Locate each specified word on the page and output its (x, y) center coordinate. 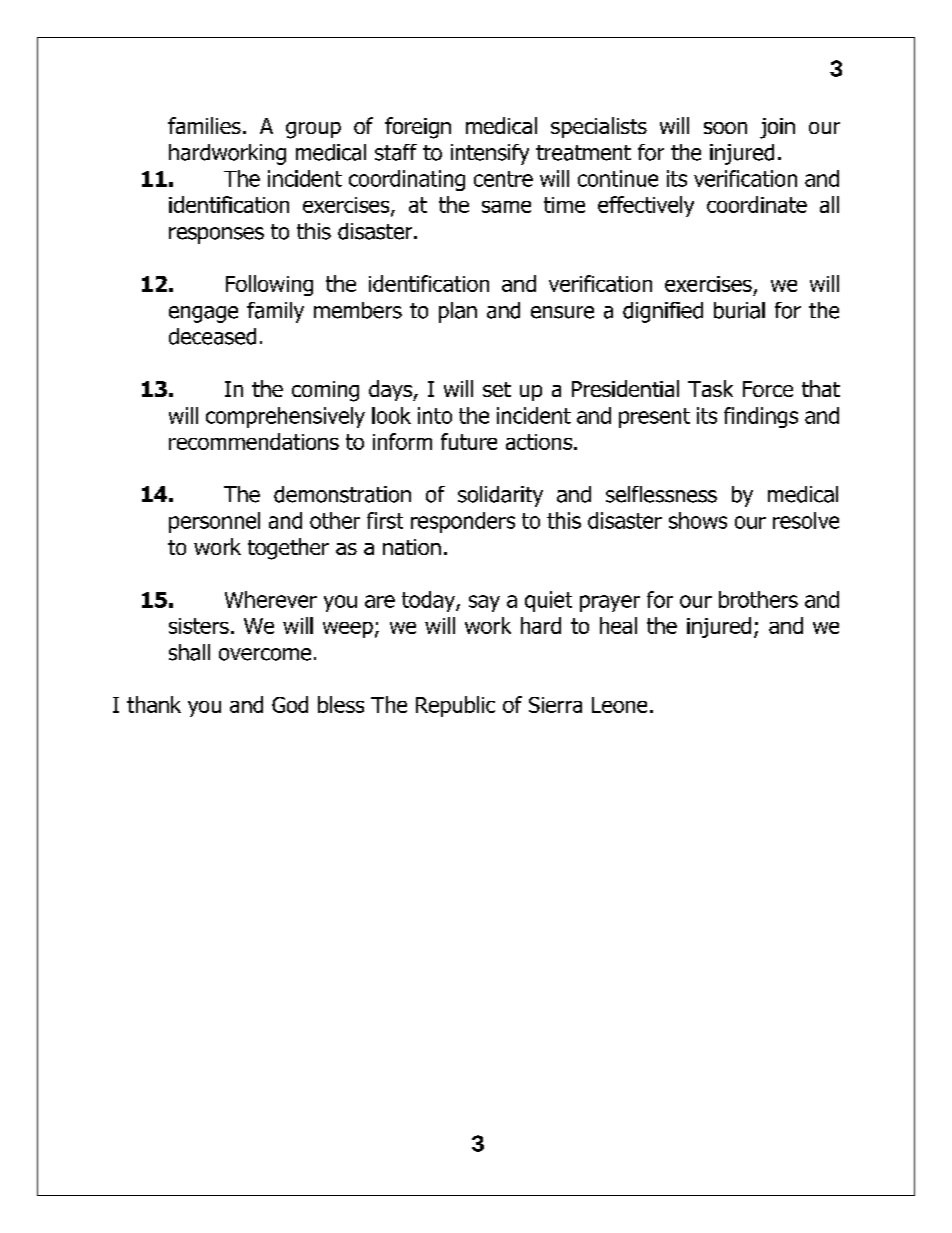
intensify (490, 154)
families (204, 125)
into (435, 415)
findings (761, 417)
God (290, 704)
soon (725, 128)
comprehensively (285, 417)
